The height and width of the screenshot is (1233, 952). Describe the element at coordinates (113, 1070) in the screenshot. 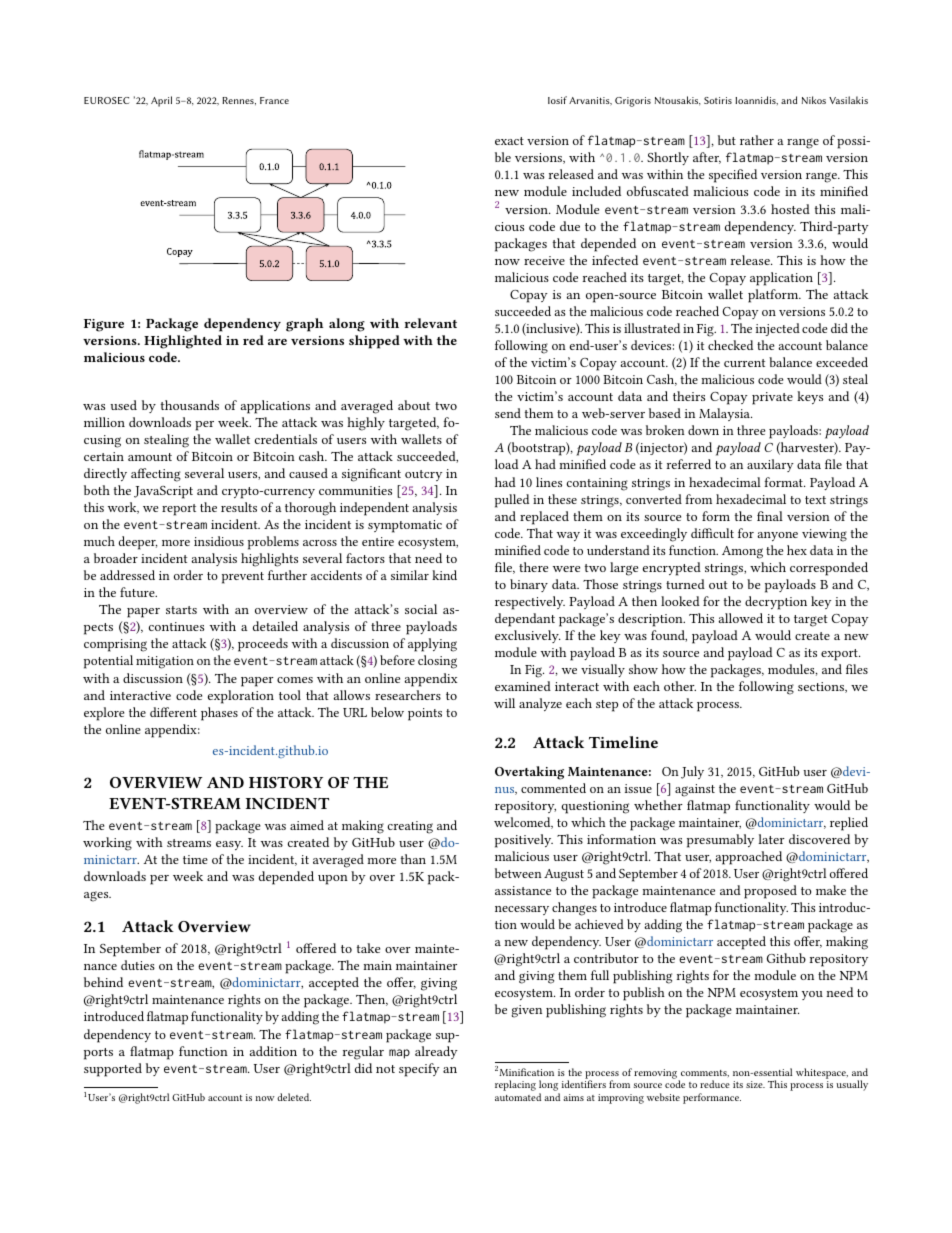

I see `supported` at that location.
